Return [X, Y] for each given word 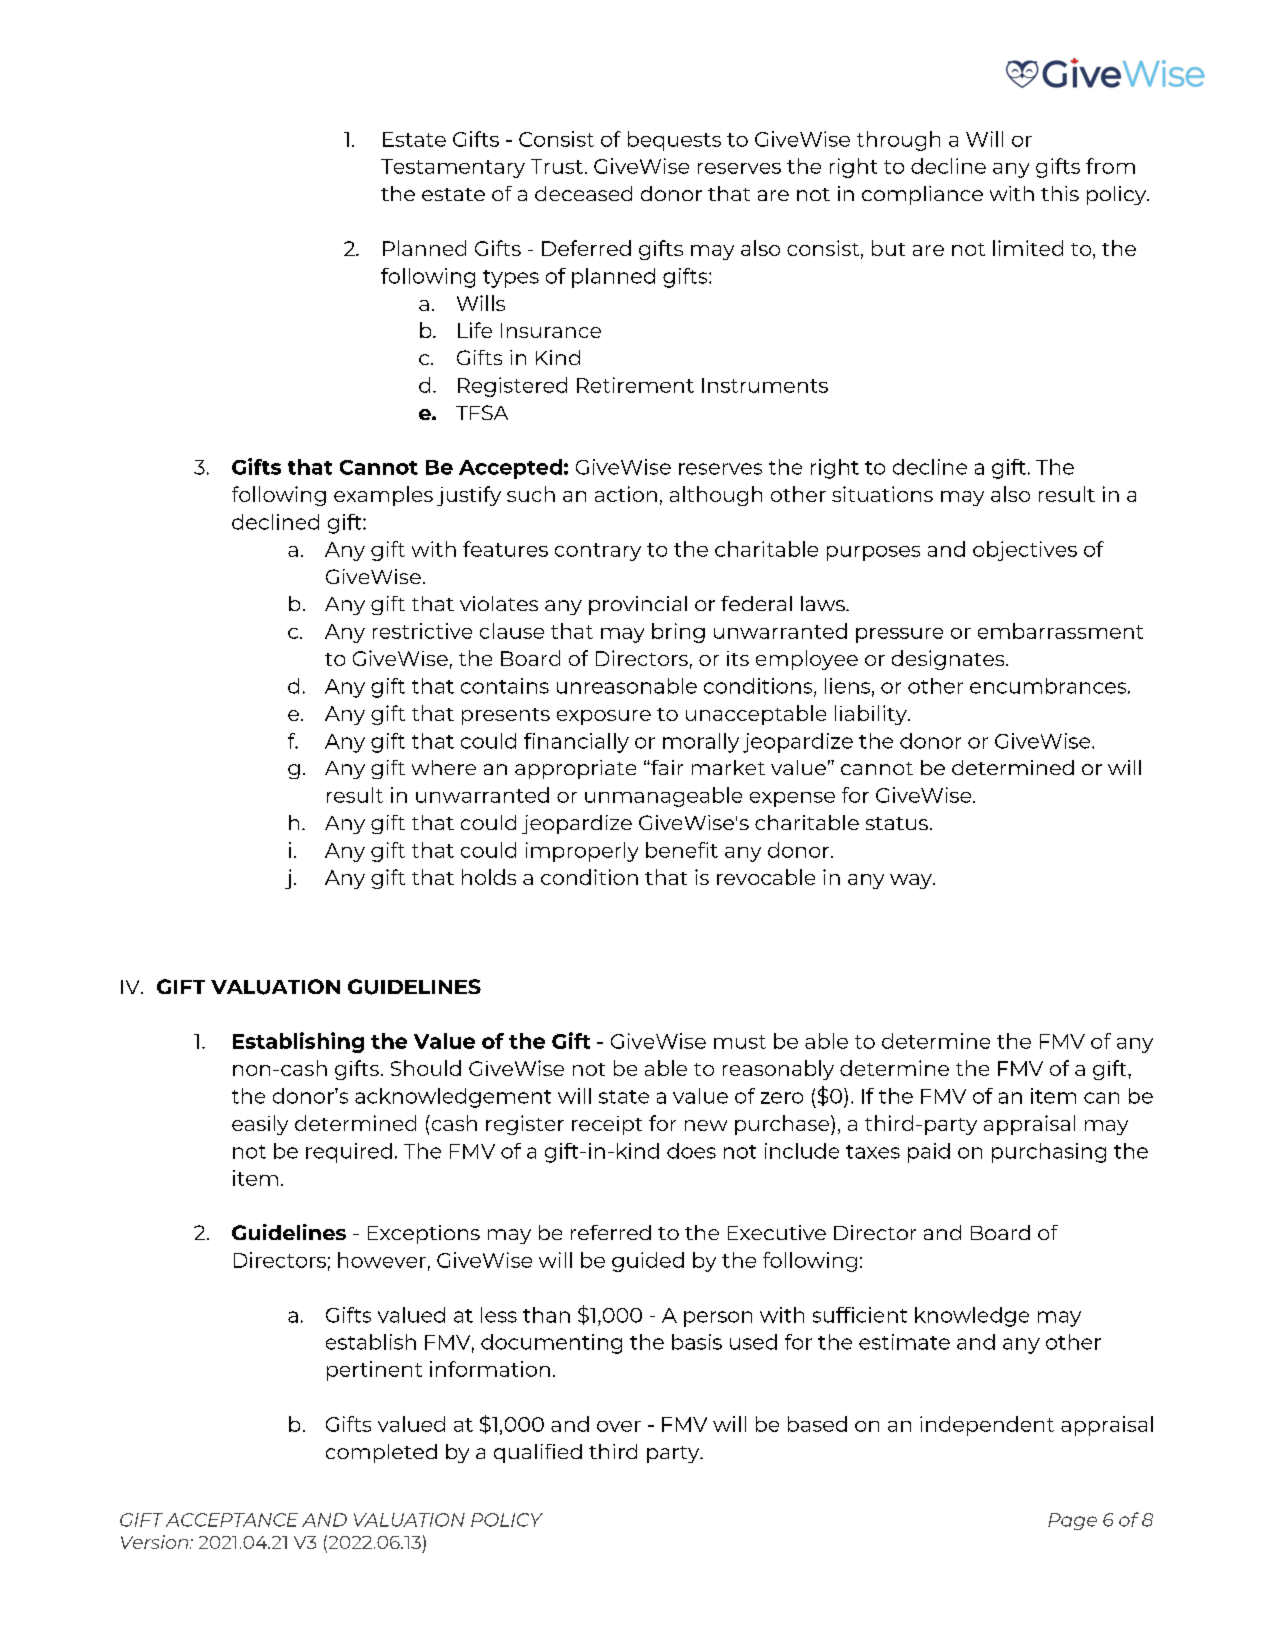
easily [260, 1125]
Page [1072, 1521]
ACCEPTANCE [232, 1520]
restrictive [422, 631]
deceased [583, 193]
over [619, 1426]
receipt [607, 1125]
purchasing [1049, 1153]
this [1060, 193]
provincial [638, 605]
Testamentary [453, 168]
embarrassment [1060, 631]
